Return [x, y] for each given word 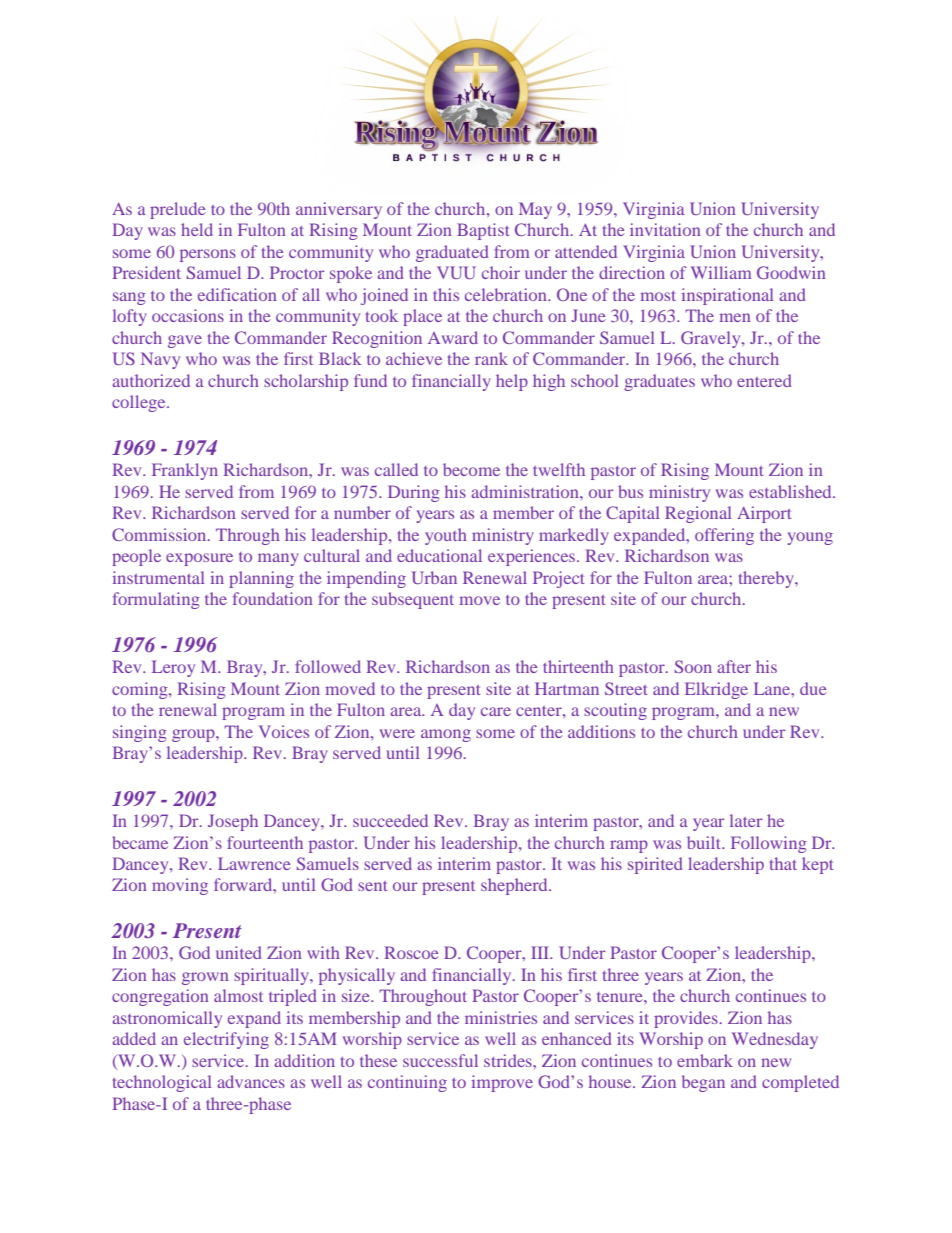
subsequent [413, 600]
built [705, 842]
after [734, 666]
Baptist [483, 231]
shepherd [515, 886]
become [471, 469]
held [197, 229]
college [140, 403]
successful [440, 1060]
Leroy [173, 668]
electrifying [226, 1040]
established [791, 491]
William [721, 272]
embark [705, 1060]
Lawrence [254, 863]
